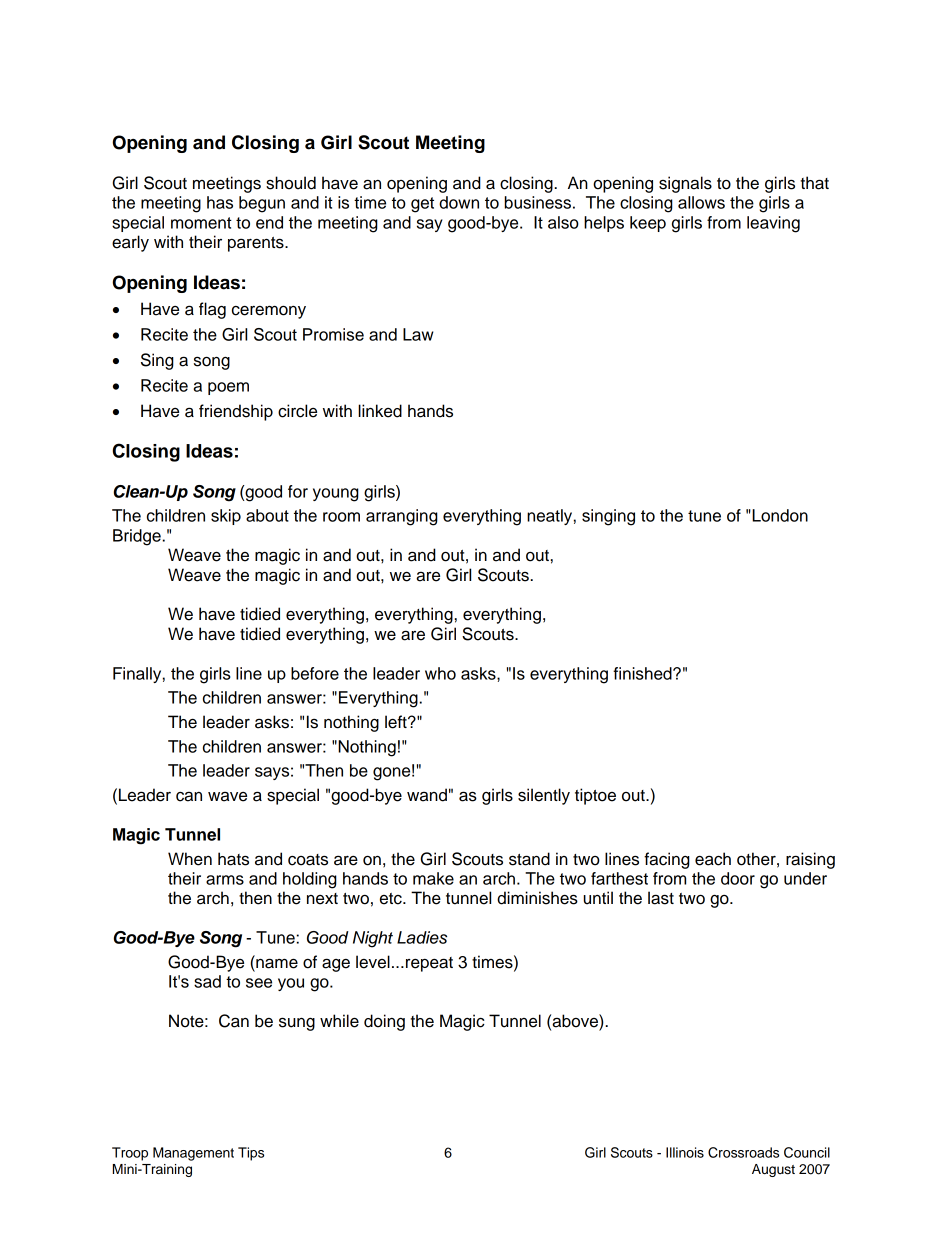 This document has height=1233, width=952. What do you see at coordinates (459, 202) in the document?
I see `down` at bounding box center [459, 202].
